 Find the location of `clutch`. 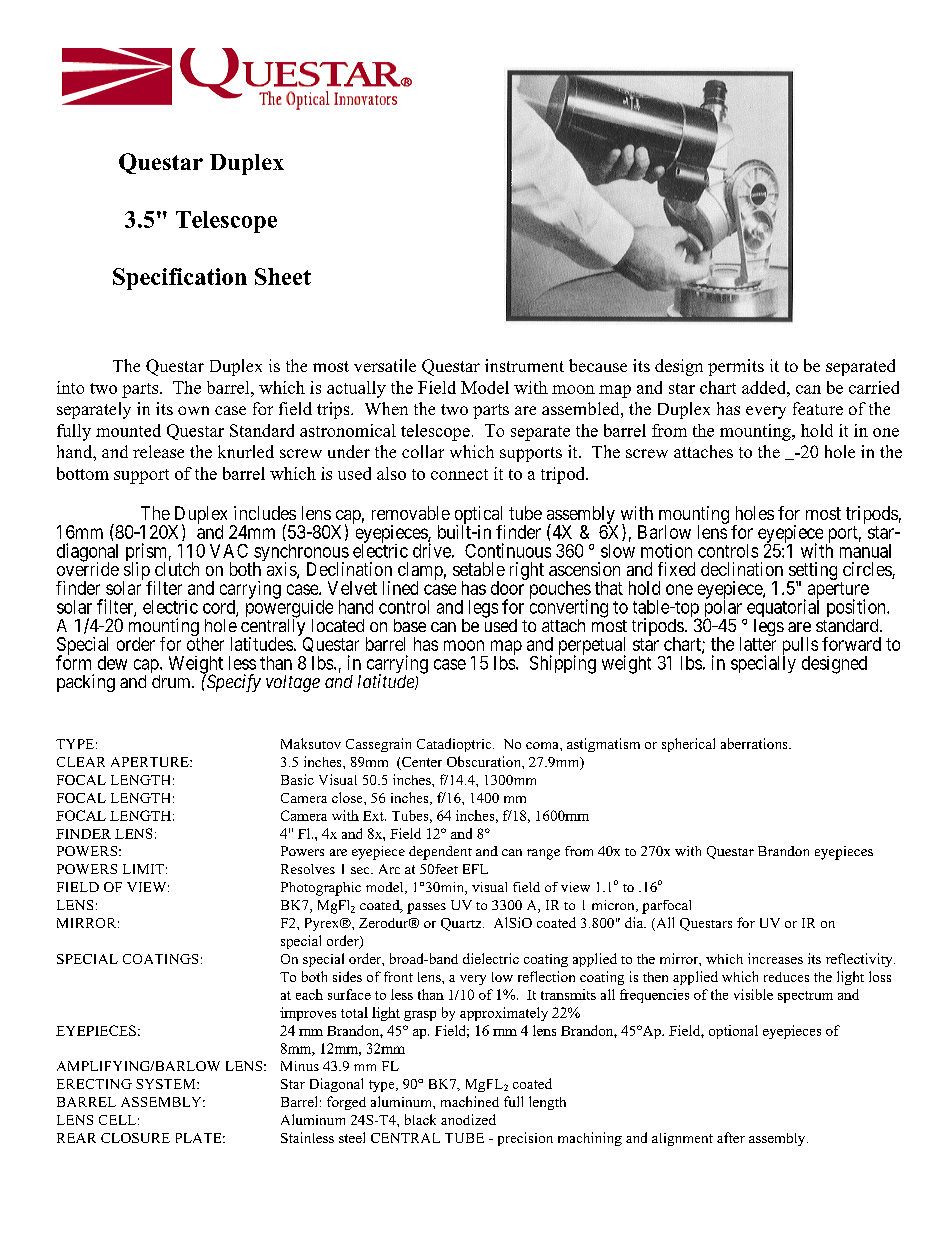

clutch is located at coordinates (177, 569).
